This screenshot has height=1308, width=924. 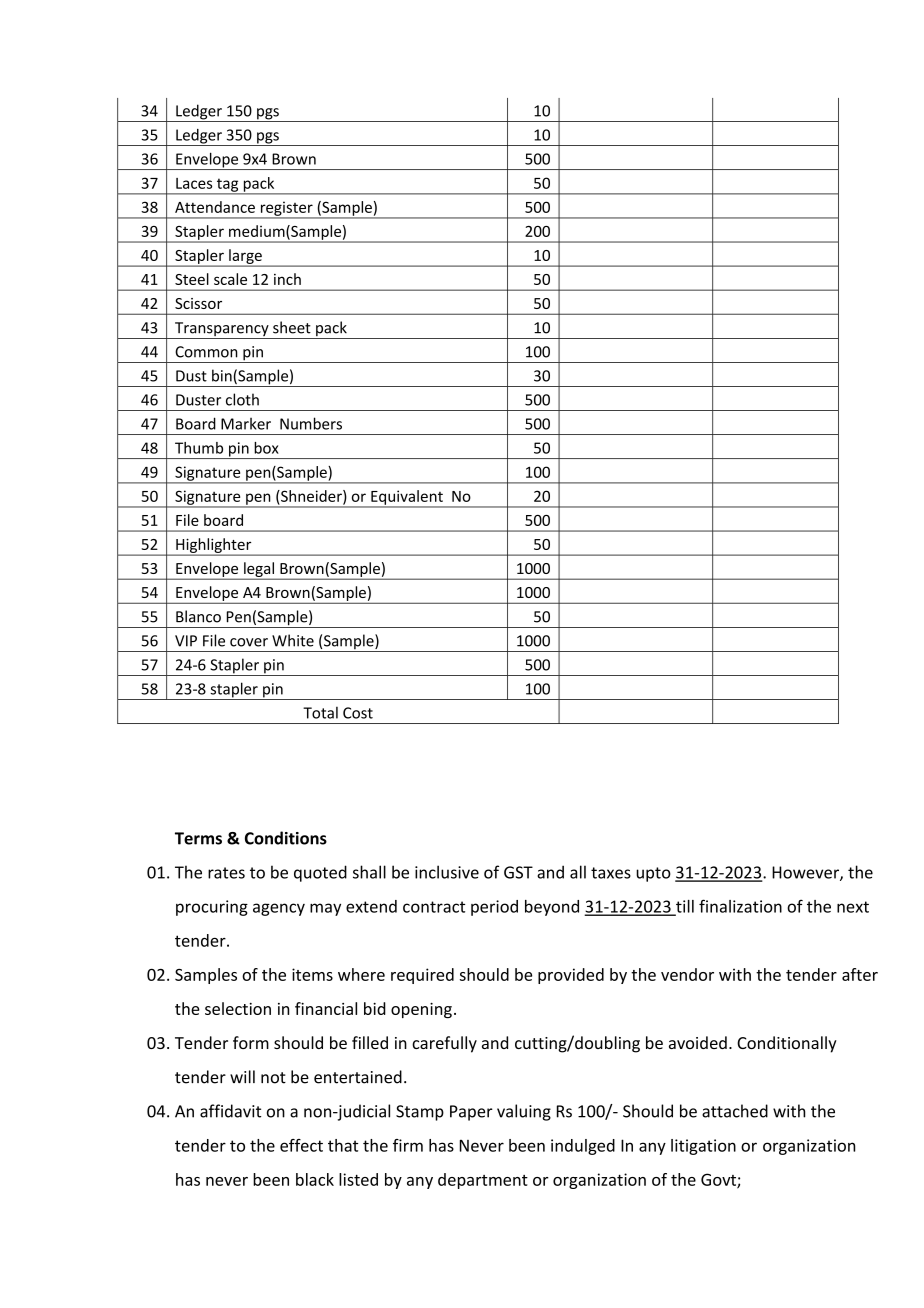 What do you see at coordinates (287, 279) in the screenshot?
I see `inch` at bounding box center [287, 279].
